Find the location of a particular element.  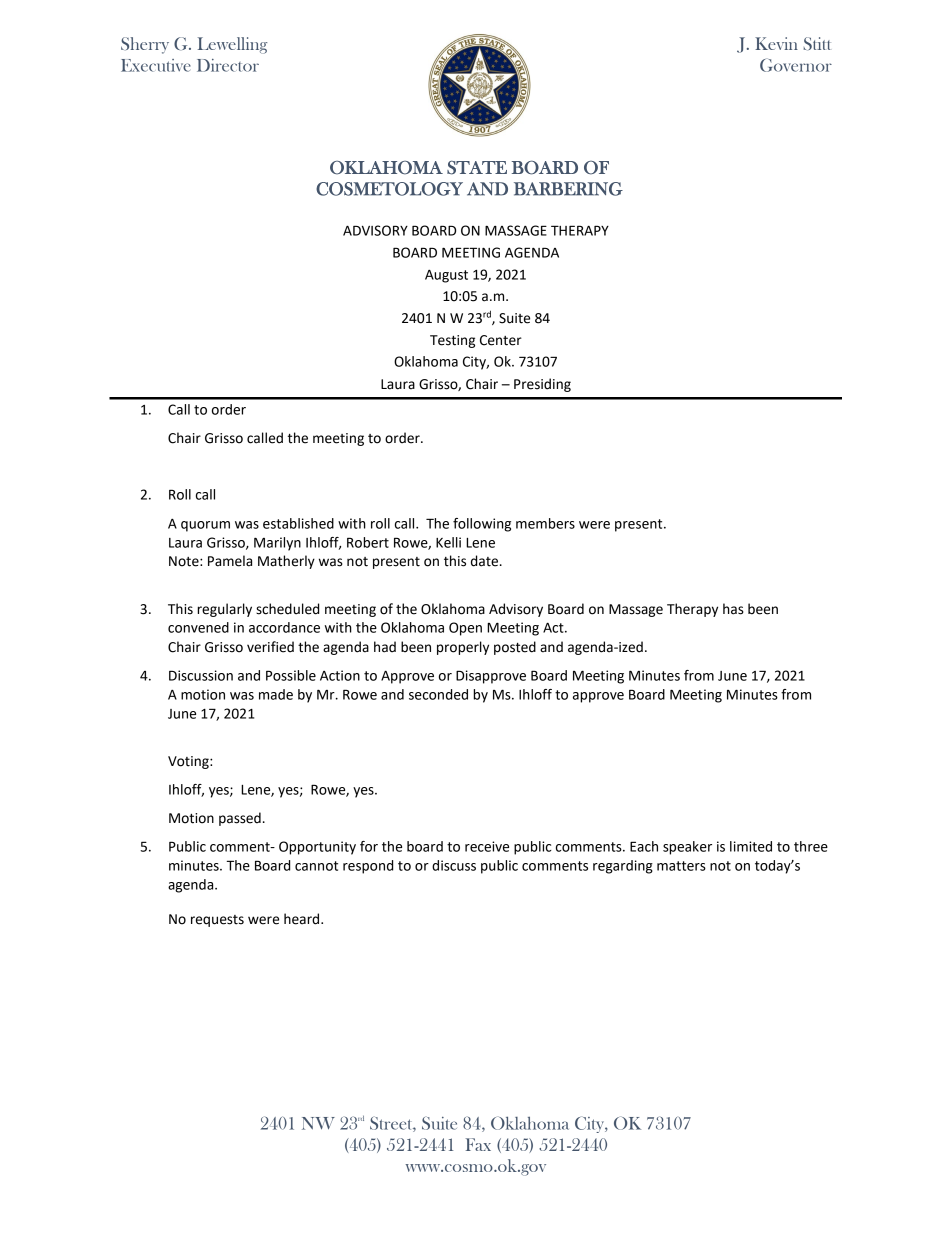

receive is located at coordinates (487, 846).
